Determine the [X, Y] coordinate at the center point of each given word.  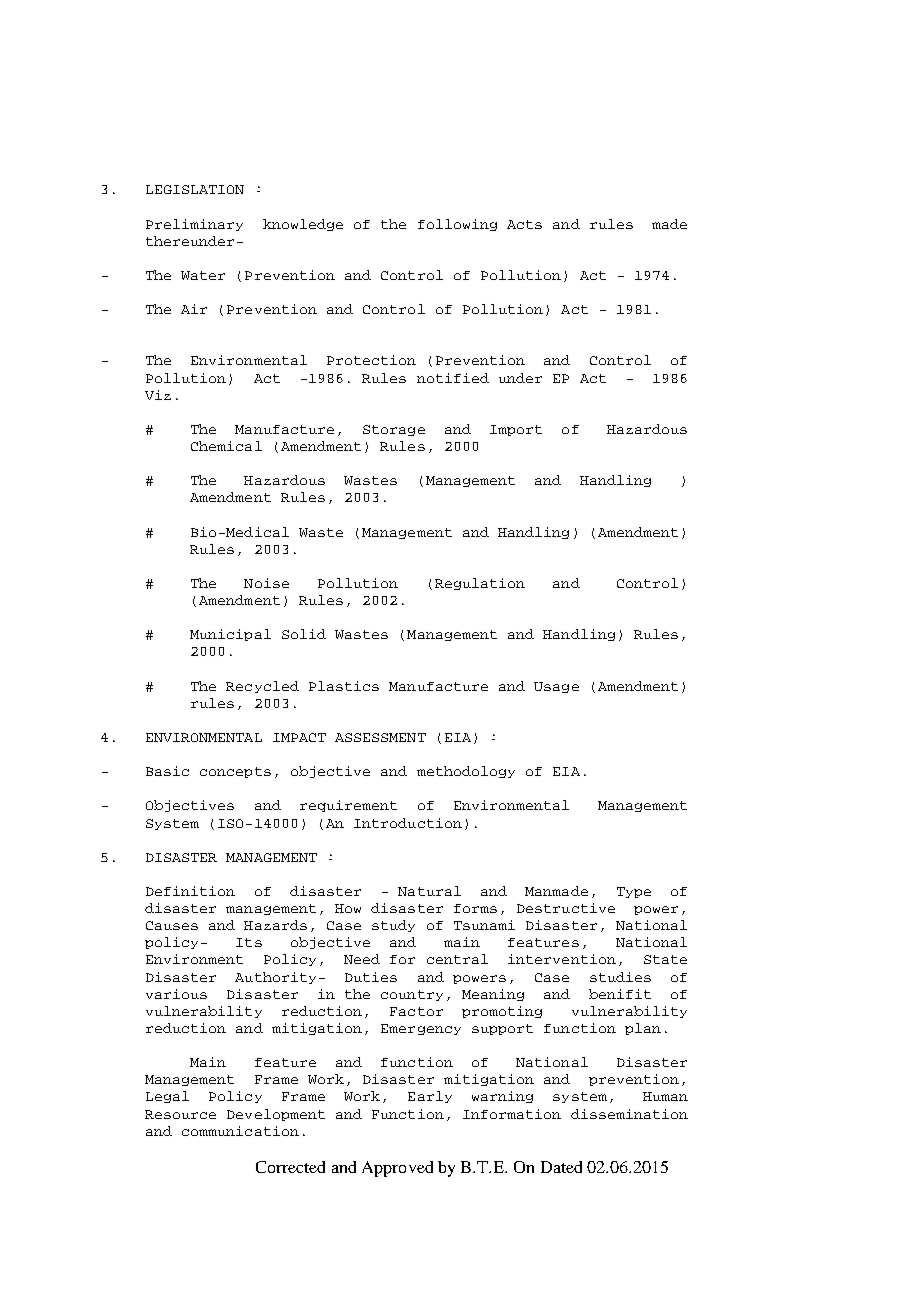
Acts [524, 224]
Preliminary [194, 225]
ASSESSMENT [380, 737]
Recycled [262, 687]
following [457, 225]
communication [240, 1131]
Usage [556, 687]
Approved [397, 1169]
